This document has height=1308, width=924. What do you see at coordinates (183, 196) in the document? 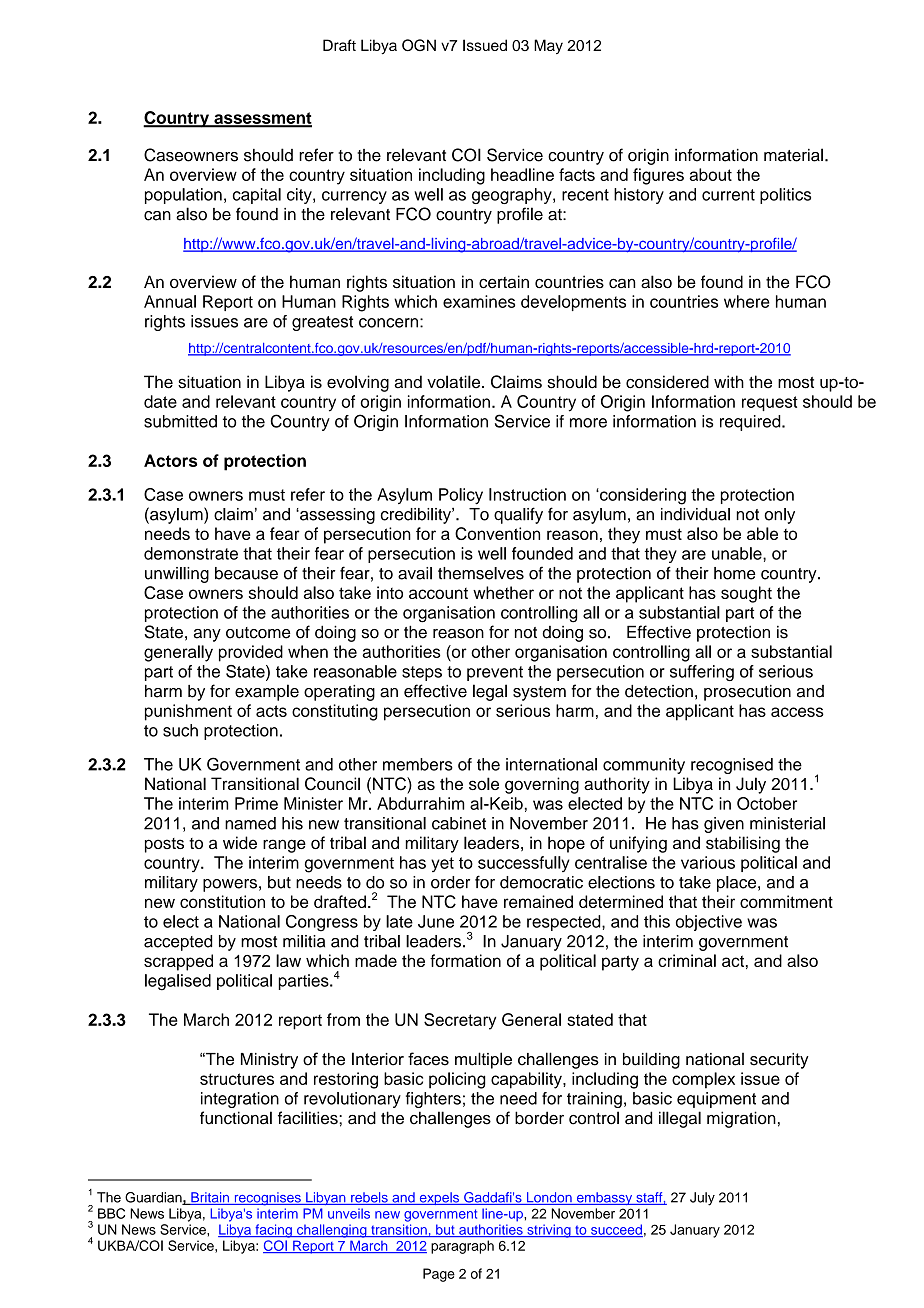
I see `population` at bounding box center [183, 196].
